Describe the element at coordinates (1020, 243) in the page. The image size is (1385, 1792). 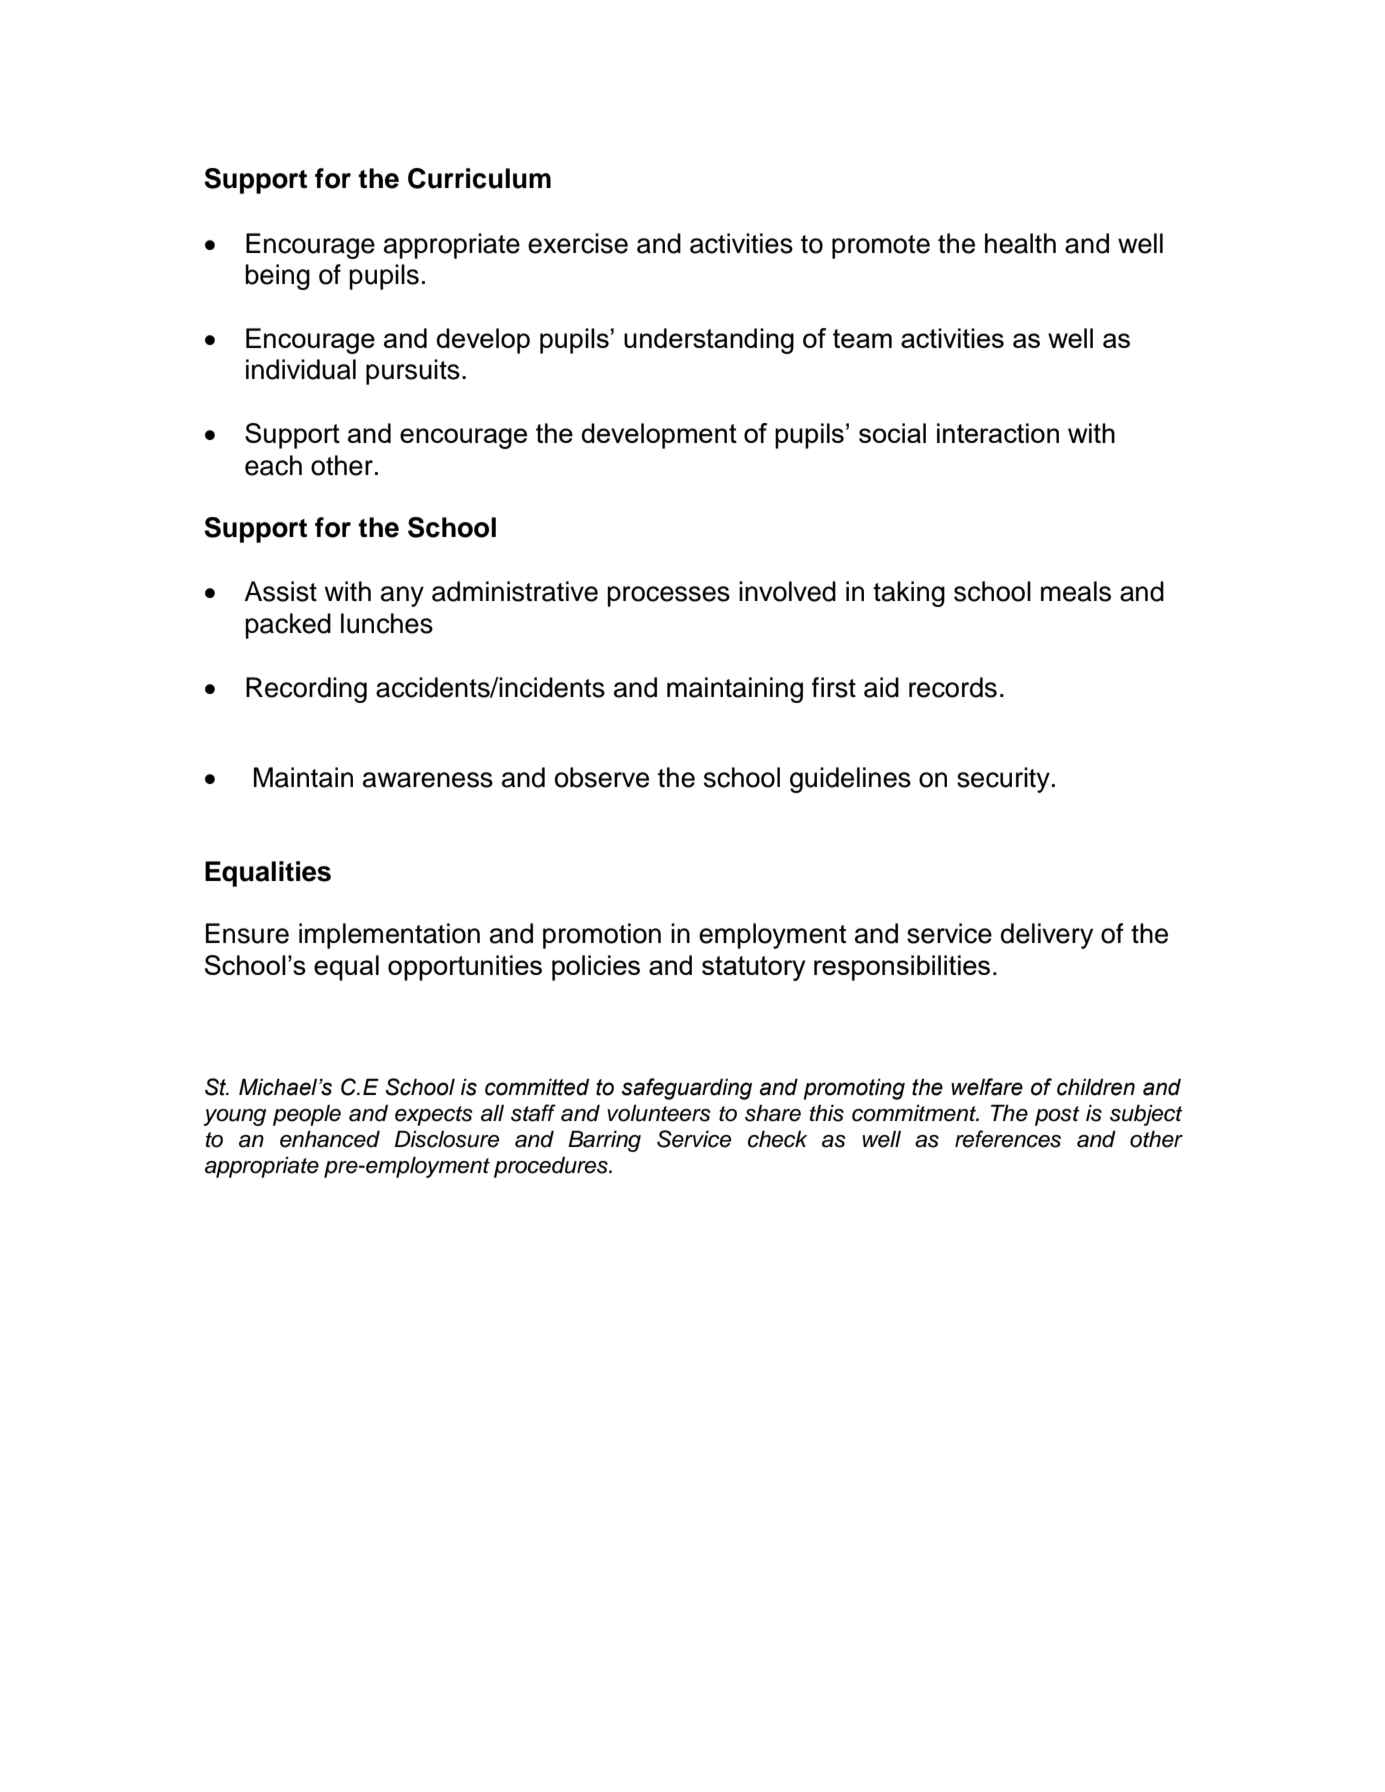
I see `health` at that location.
